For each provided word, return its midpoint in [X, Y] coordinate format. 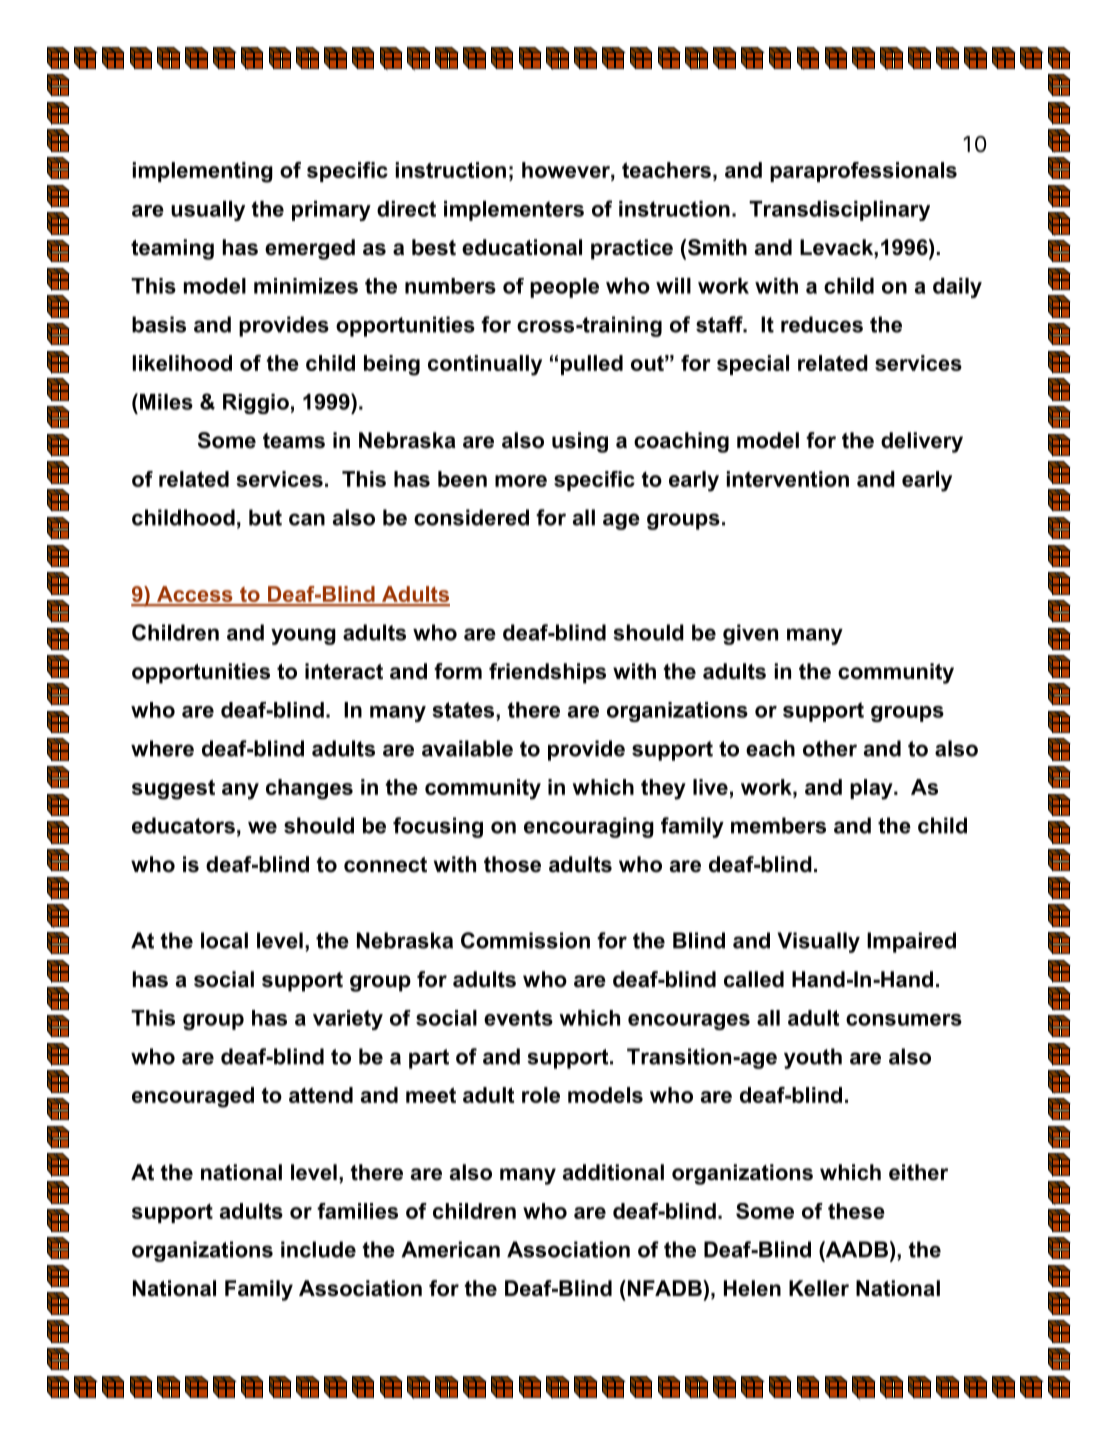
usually [208, 211]
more [521, 481]
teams [294, 441]
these [856, 1211]
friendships [547, 673]
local [224, 940]
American [450, 1249]
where [162, 748]
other [830, 748]
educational [522, 247]
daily [957, 288]
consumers [904, 1020]
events [518, 1018]
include [318, 1249]
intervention [788, 479]
